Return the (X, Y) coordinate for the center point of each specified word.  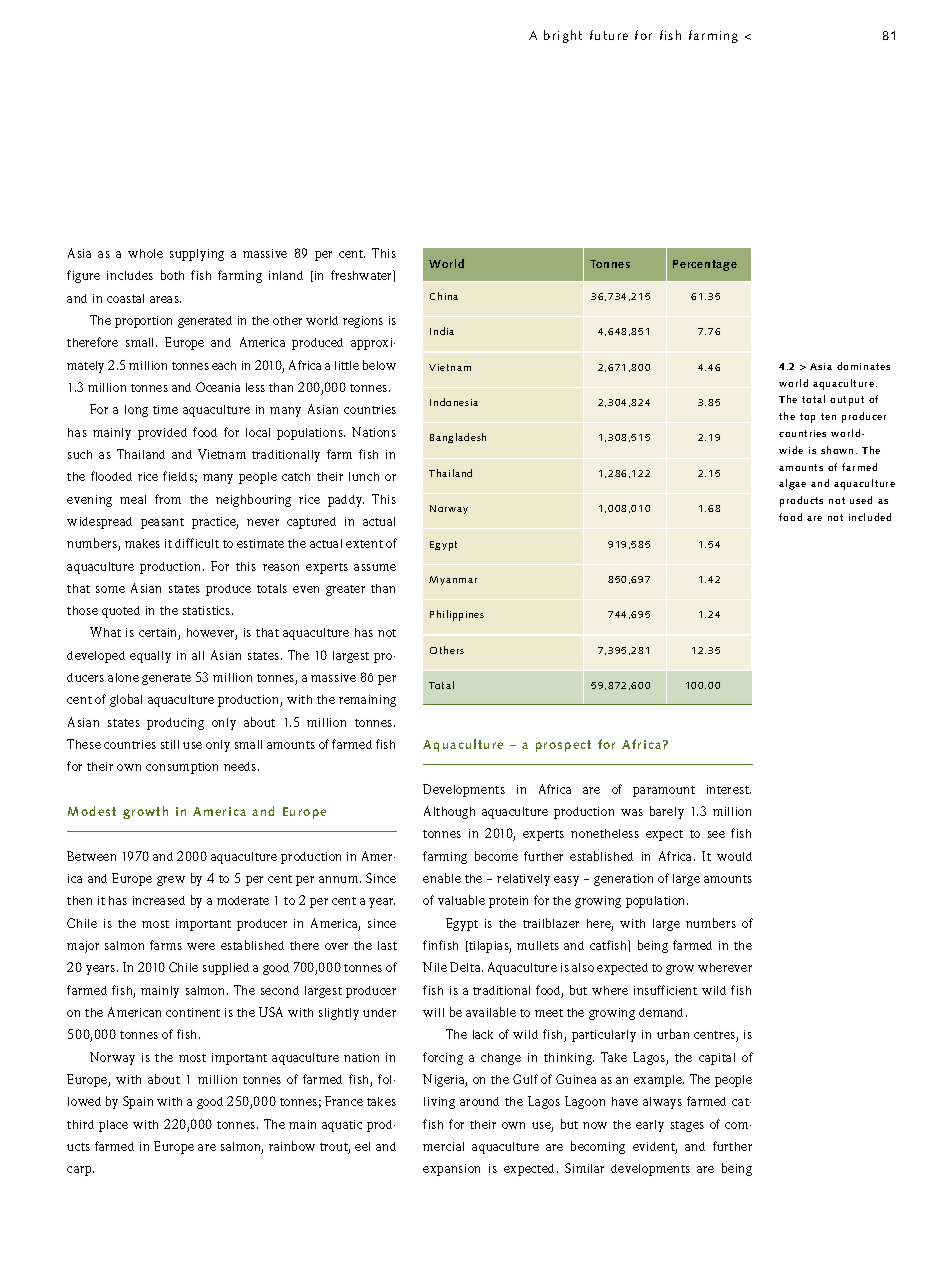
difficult (197, 543)
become (496, 856)
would (734, 856)
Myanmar (453, 580)
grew (171, 881)
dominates (863, 366)
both (172, 275)
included (870, 517)
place (113, 1126)
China (444, 296)
